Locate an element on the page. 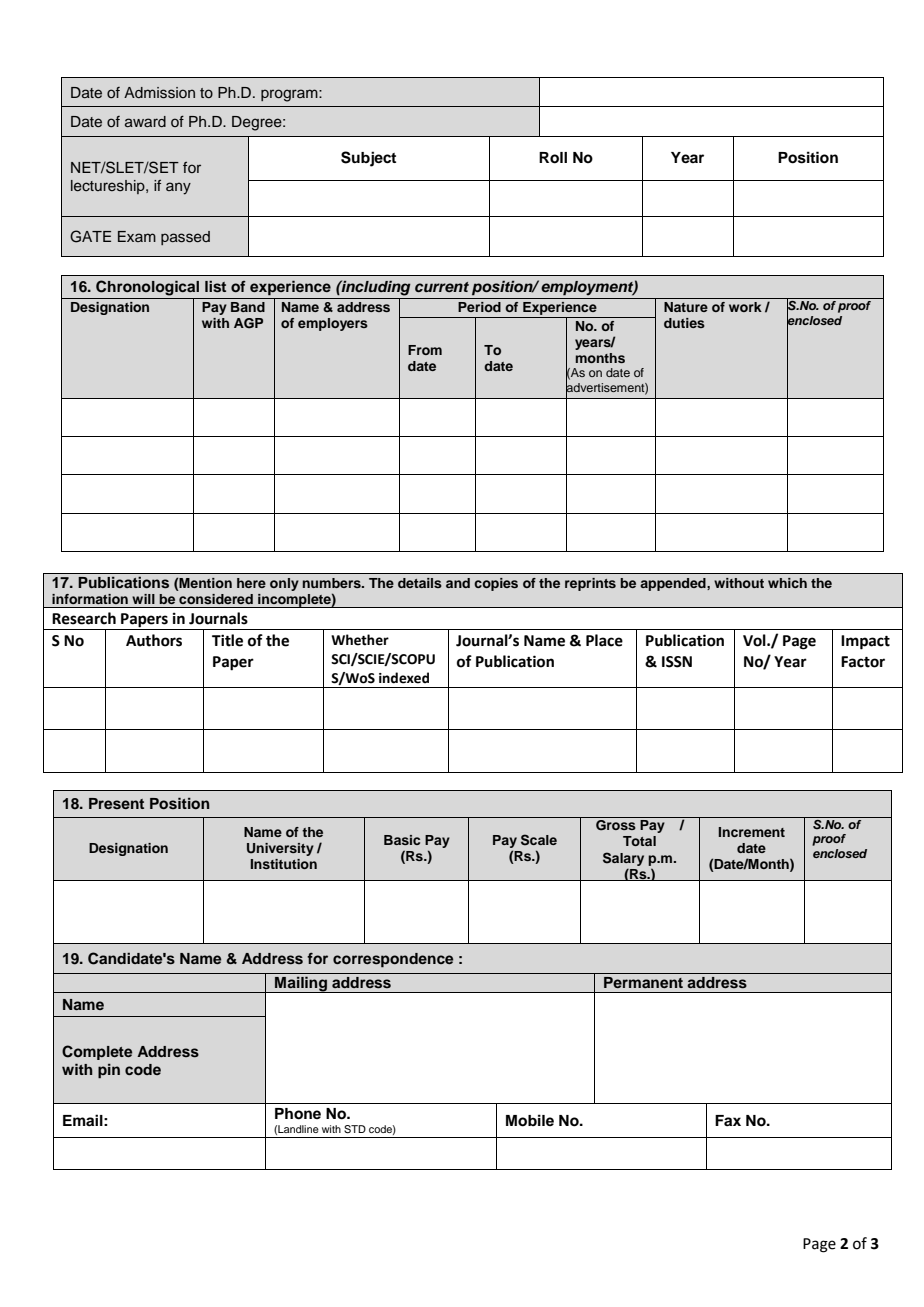  Mobile is located at coordinates (530, 1120).
